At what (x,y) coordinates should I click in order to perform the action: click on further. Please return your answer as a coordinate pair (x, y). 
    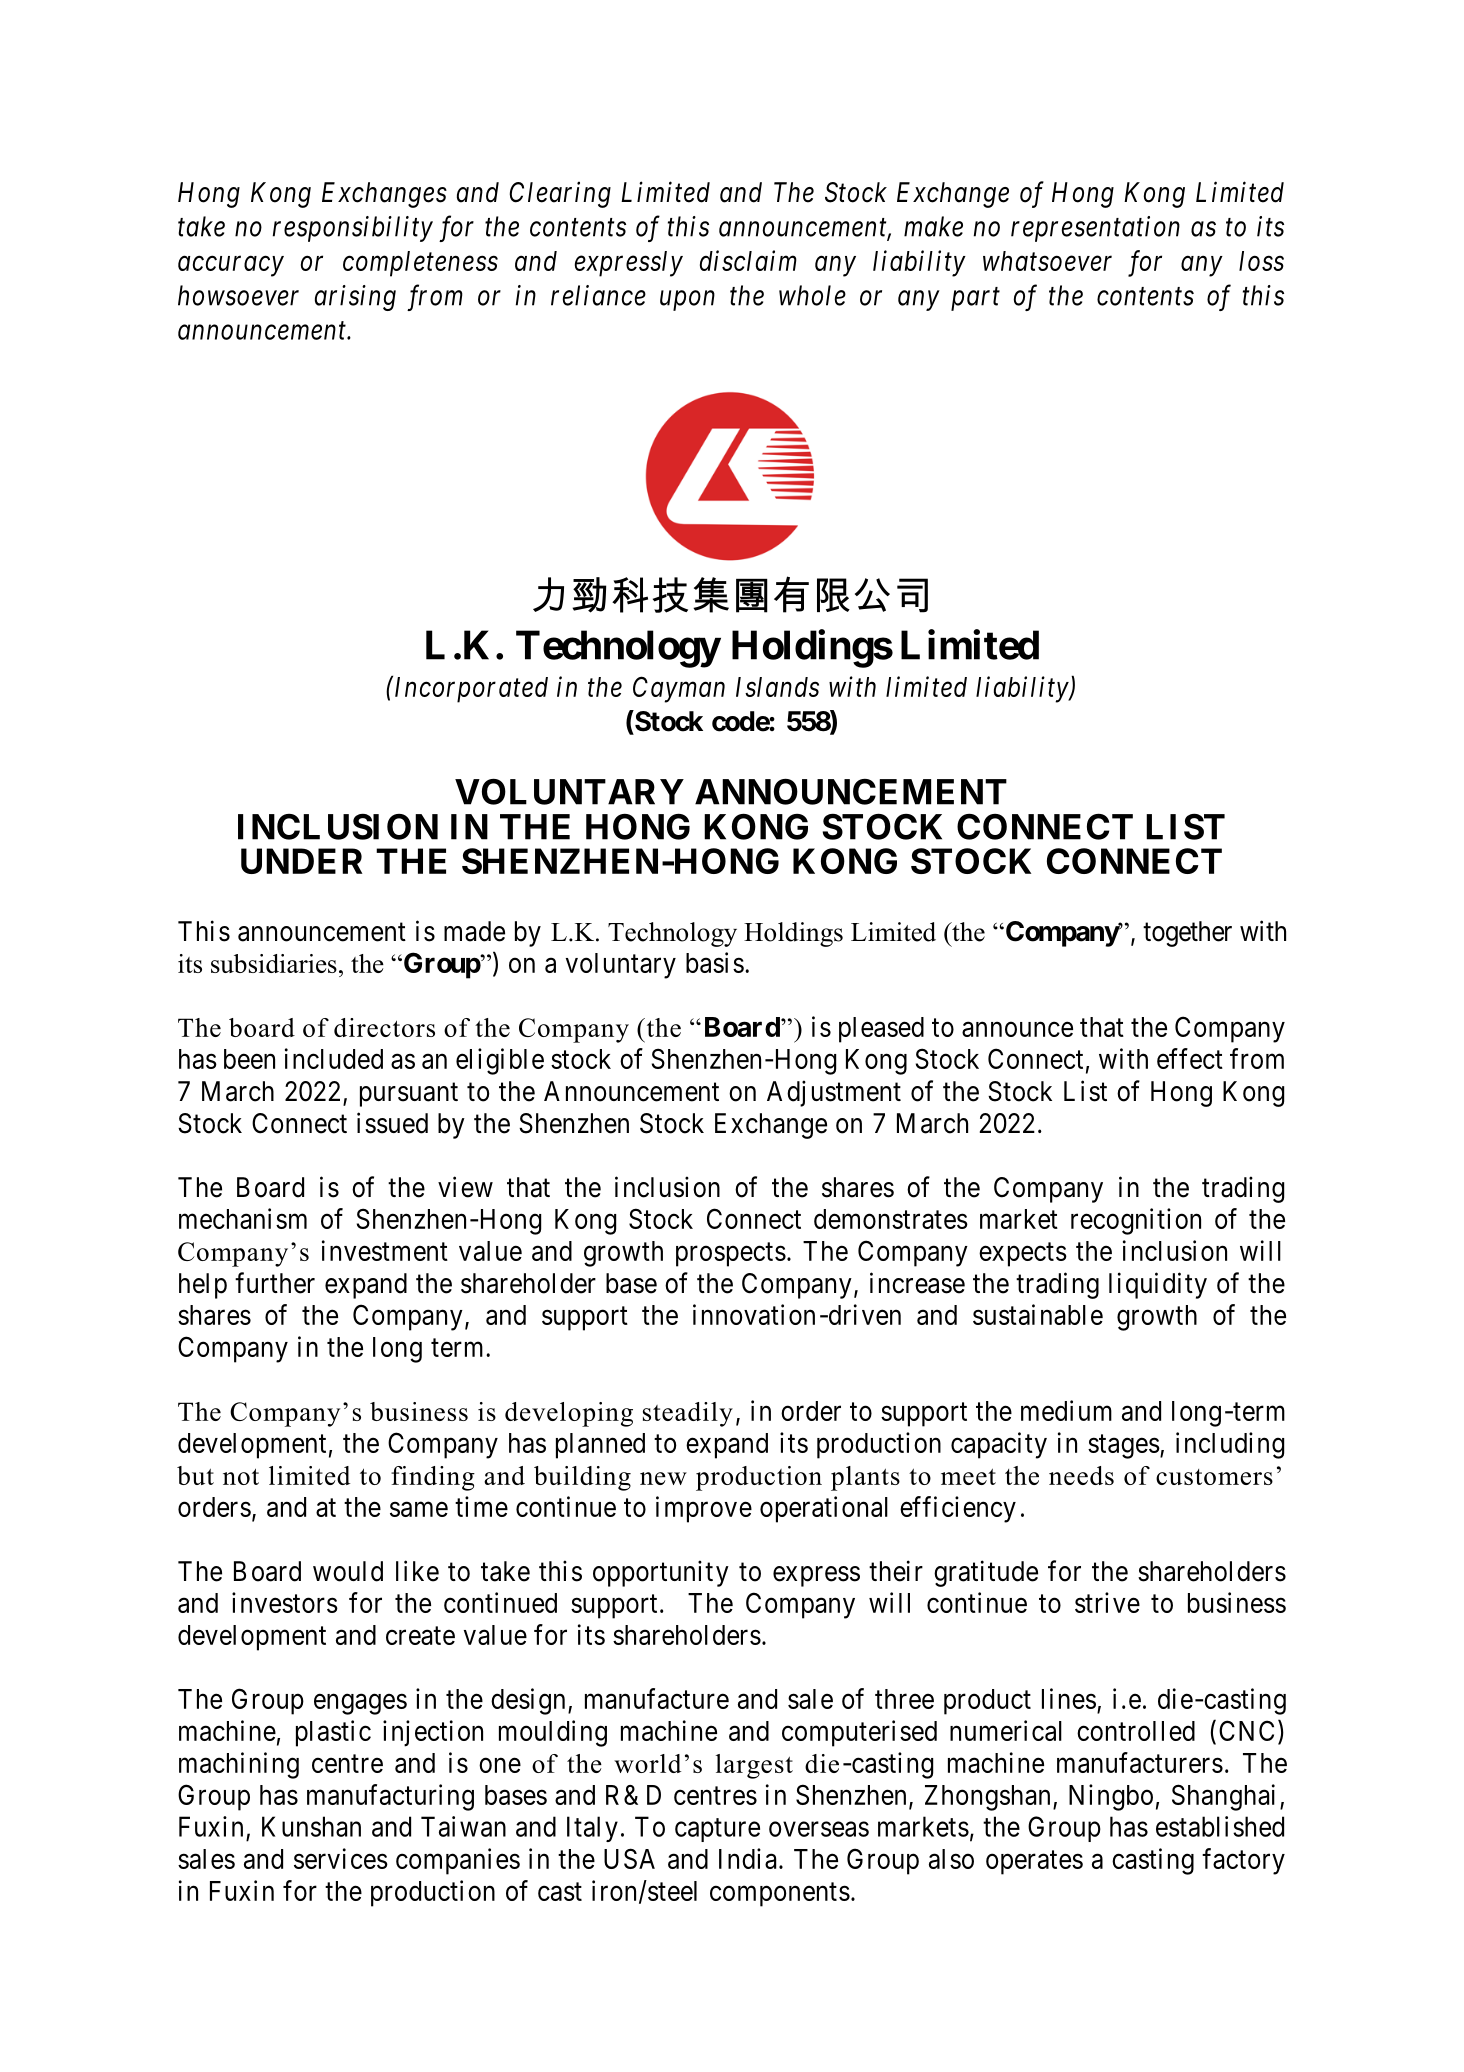
    Looking at the image, I should click on (275, 1283).
